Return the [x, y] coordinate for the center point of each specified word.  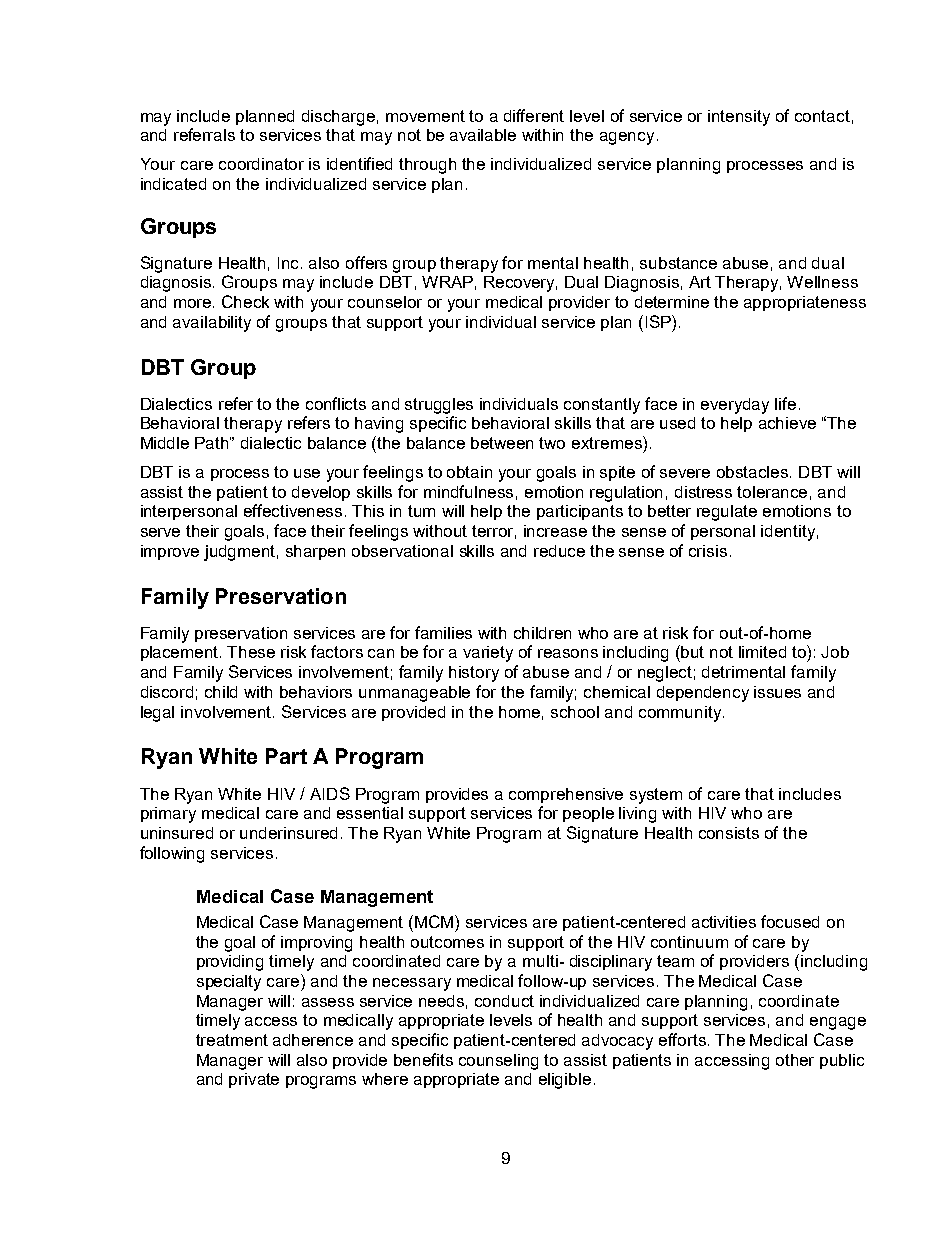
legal [157, 714]
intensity [739, 118]
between [502, 443]
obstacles [754, 472]
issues [777, 692]
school [575, 712]
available [483, 135]
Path [213, 443]
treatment [232, 1040]
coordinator [261, 164]
